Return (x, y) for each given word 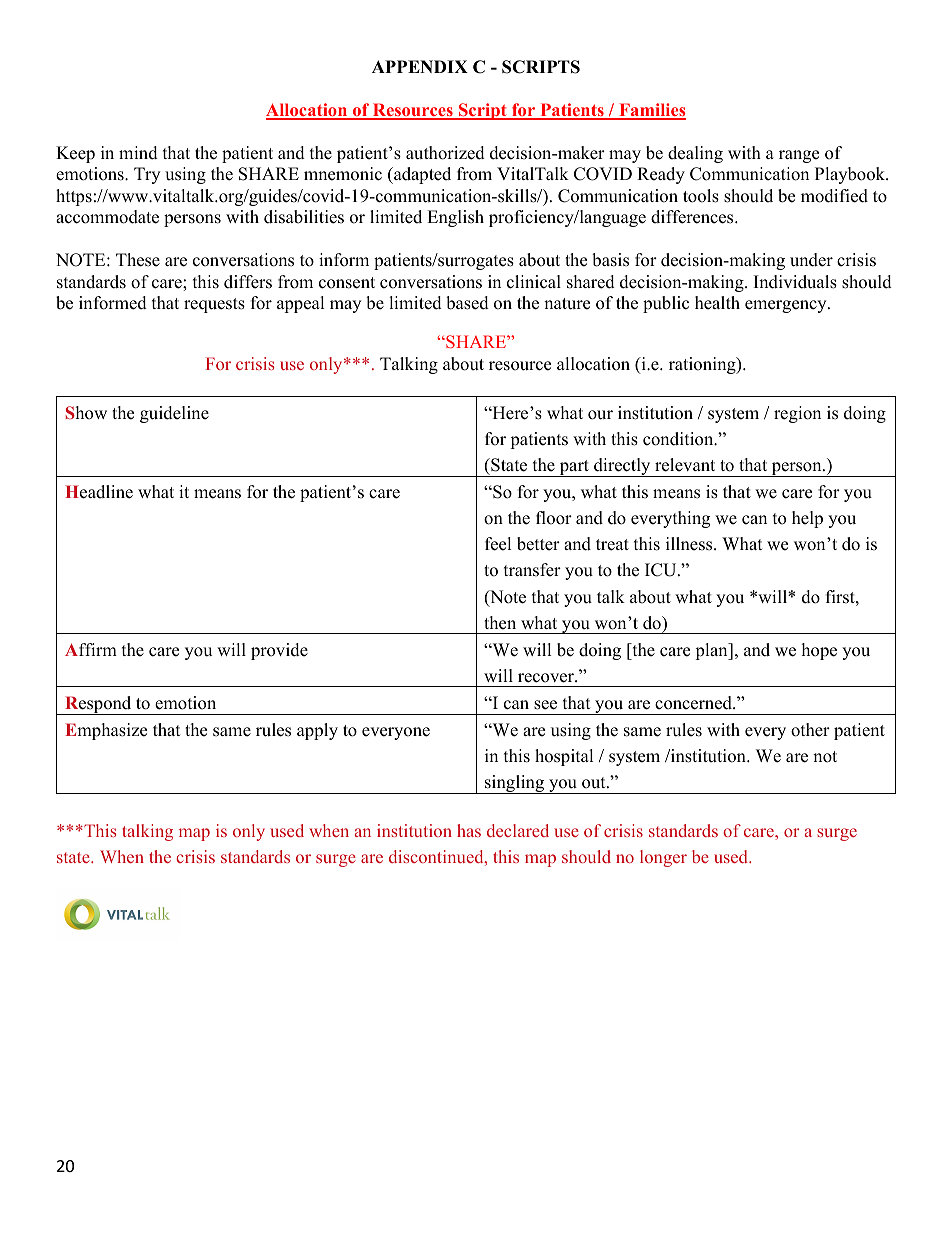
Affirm (91, 649)
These (138, 260)
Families (651, 111)
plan (712, 651)
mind (138, 153)
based (467, 303)
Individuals (795, 282)
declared (518, 830)
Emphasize (106, 731)
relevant (685, 465)
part (574, 468)
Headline (99, 492)
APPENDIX (420, 66)
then (500, 623)
